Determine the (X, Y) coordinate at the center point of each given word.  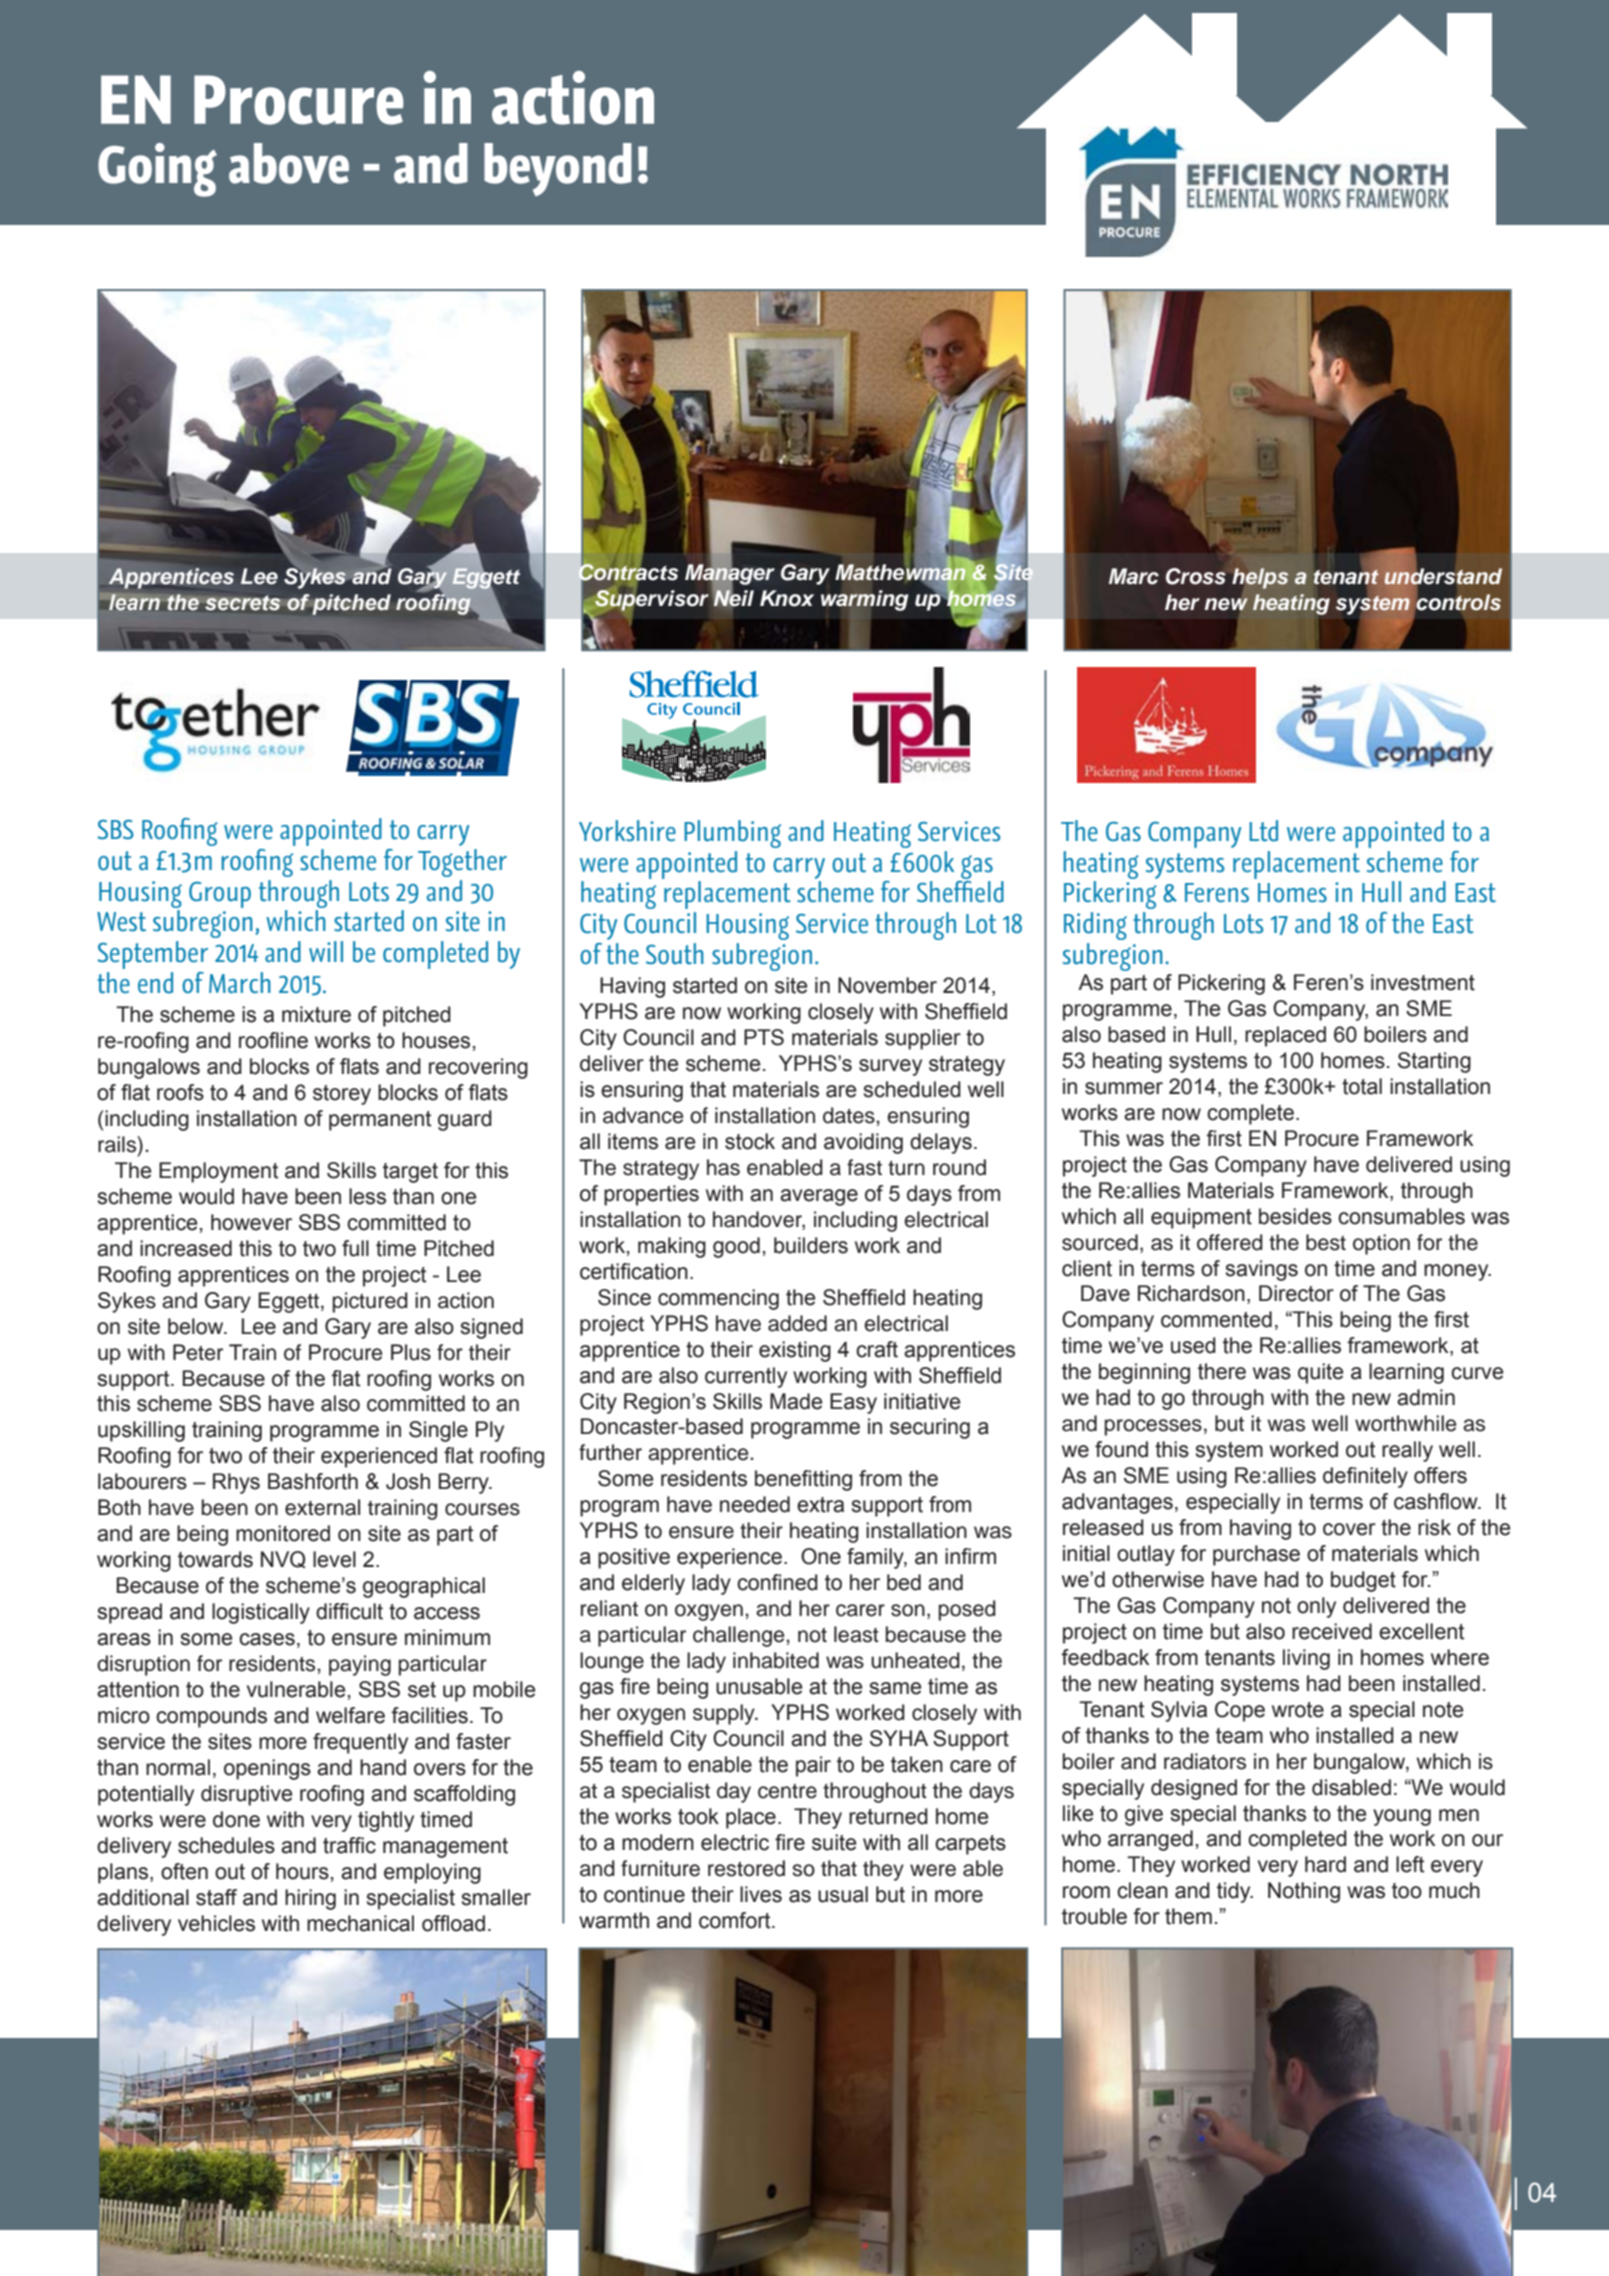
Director (1296, 1293)
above (289, 163)
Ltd (1263, 831)
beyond (558, 169)
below (197, 1326)
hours (302, 1871)
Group (220, 895)
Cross (1196, 576)
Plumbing (732, 834)
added (797, 1323)
